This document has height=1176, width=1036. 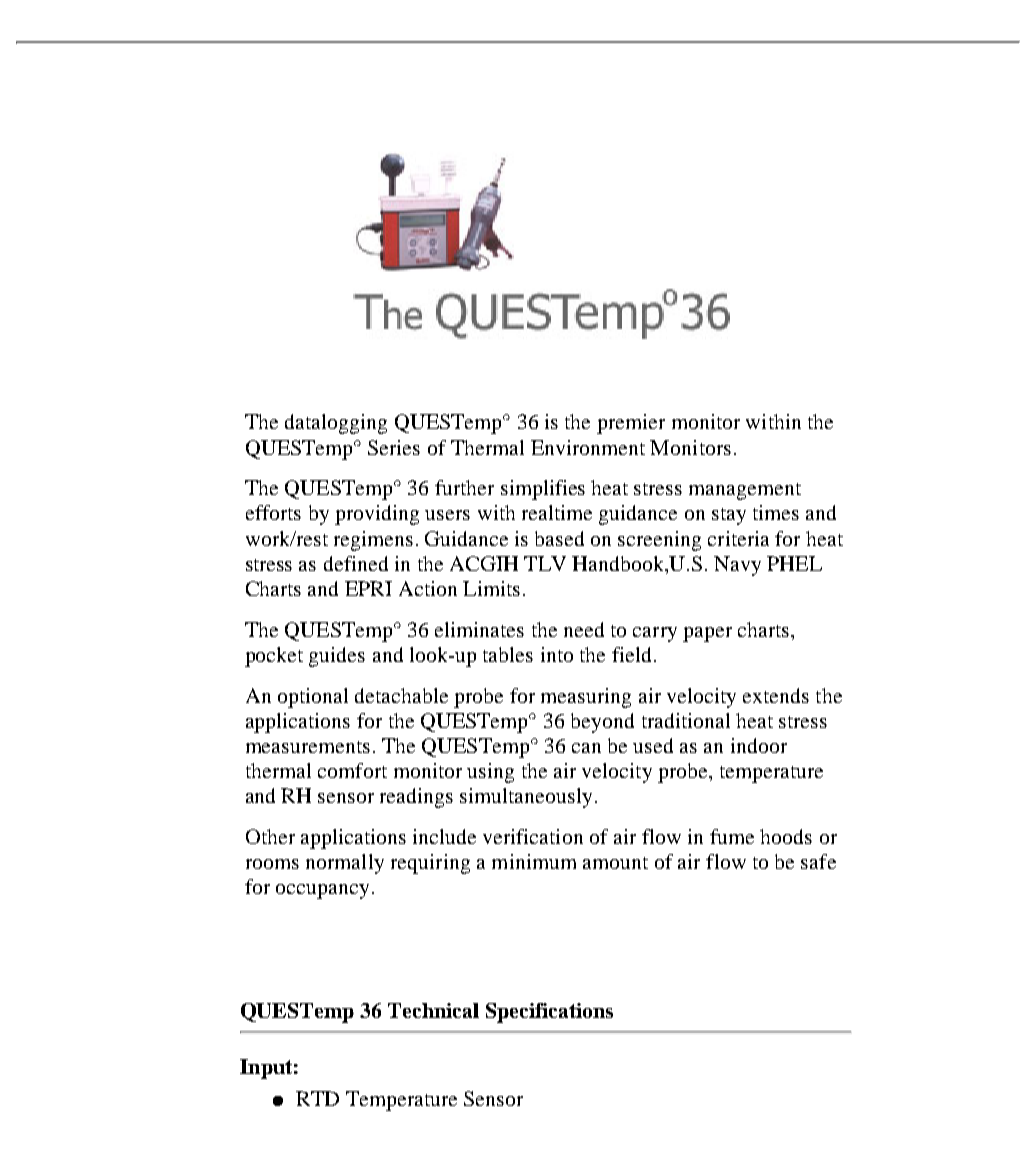 I want to click on defined, so click(x=356, y=563).
